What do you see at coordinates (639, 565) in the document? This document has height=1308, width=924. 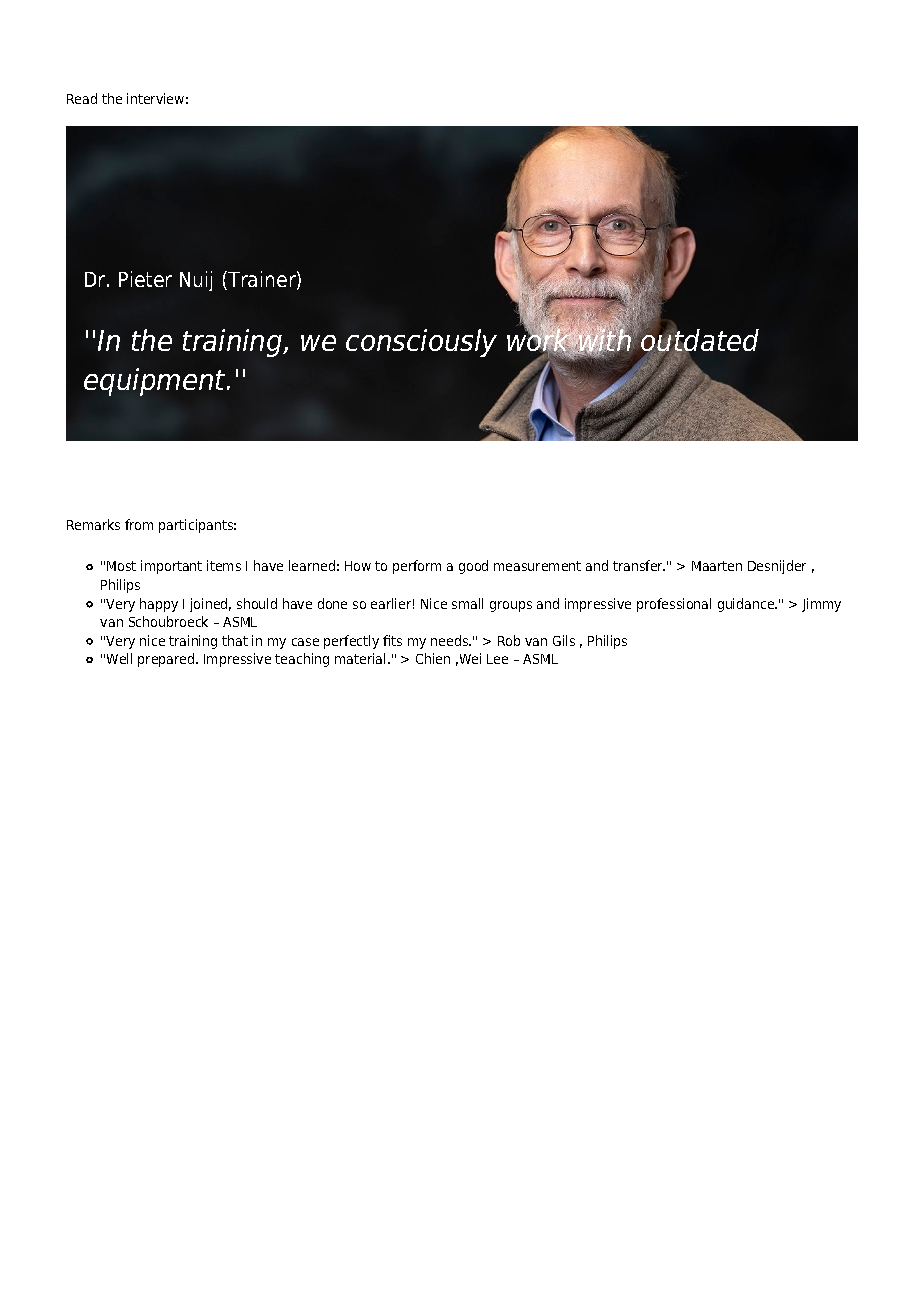 I see `transfer` at bounding box center [639, 565].
